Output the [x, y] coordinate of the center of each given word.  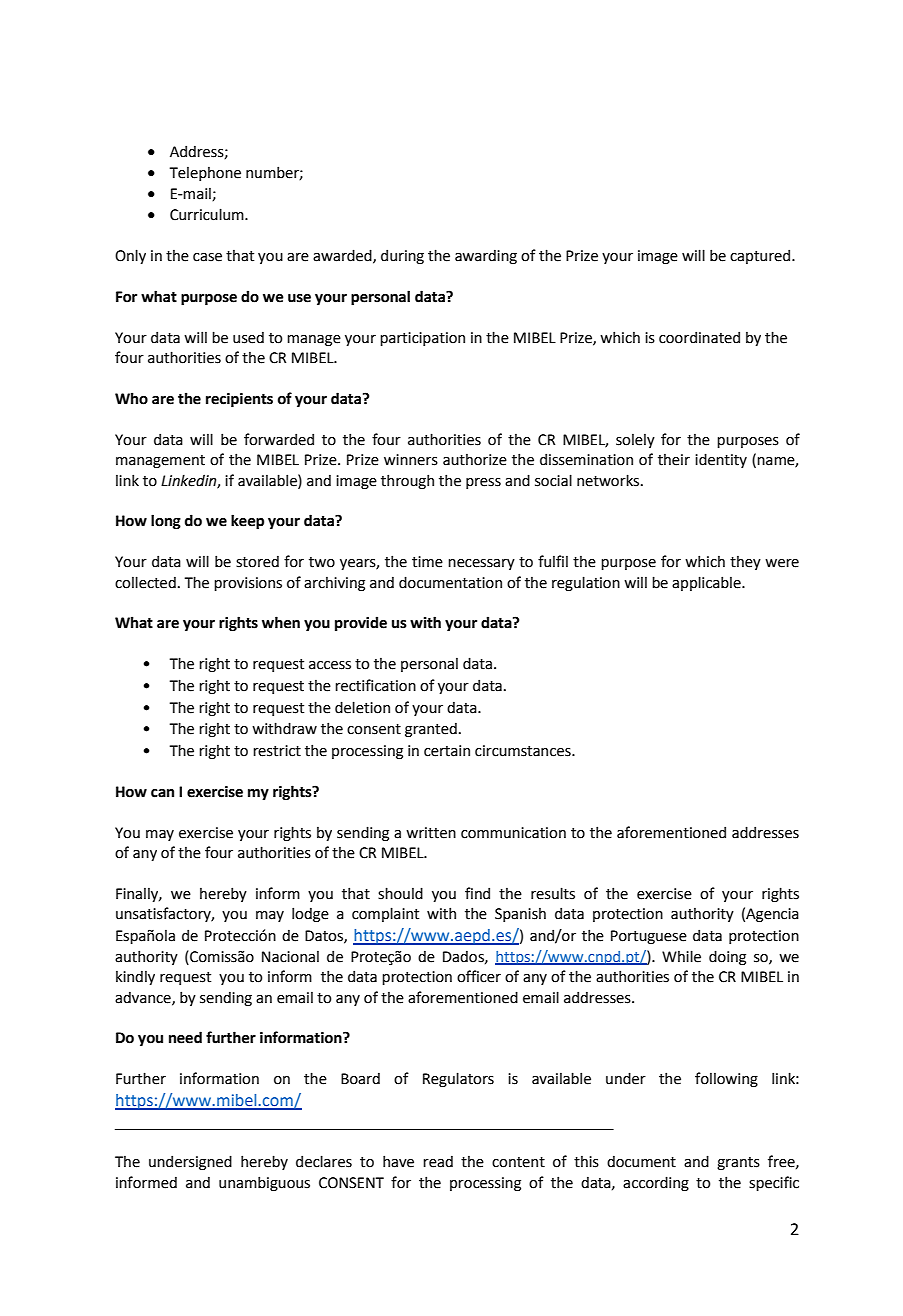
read [438, 1162]
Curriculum [208, 214]
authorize [475, 460]
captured [761, 256]
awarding [486, 257]
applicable [707, 583]
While [681, 956]
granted [431, 730]
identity [721, 460]
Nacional [290, 957]
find [477, 893]
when [281, 622]
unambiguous [264, 1183]
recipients [239, 400]
